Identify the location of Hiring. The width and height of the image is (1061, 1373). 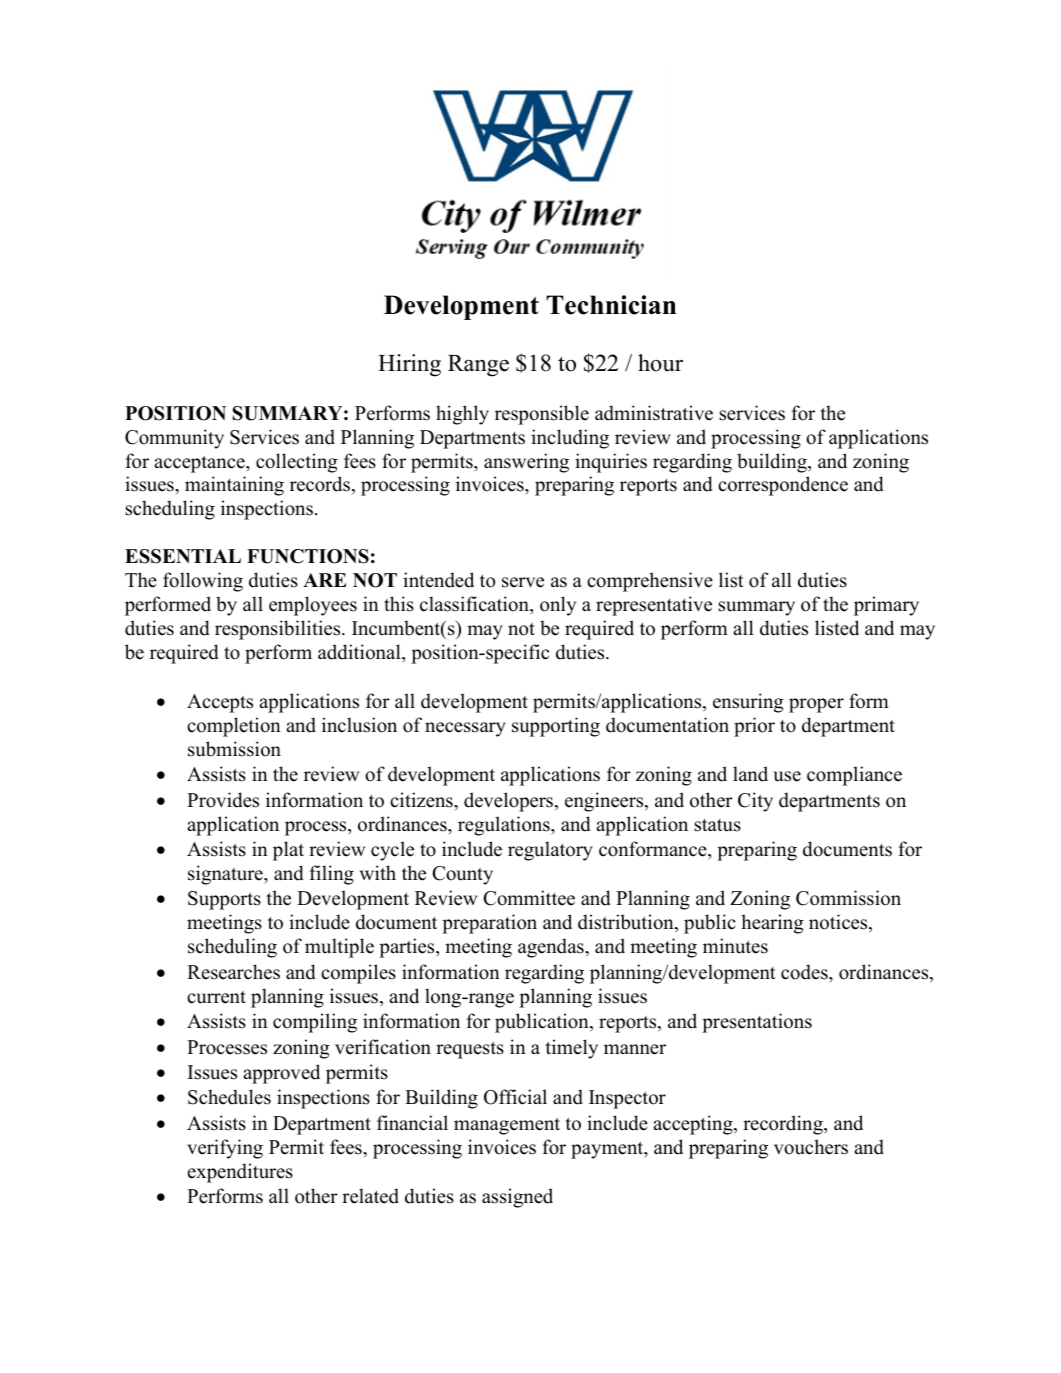
(409, 365).
